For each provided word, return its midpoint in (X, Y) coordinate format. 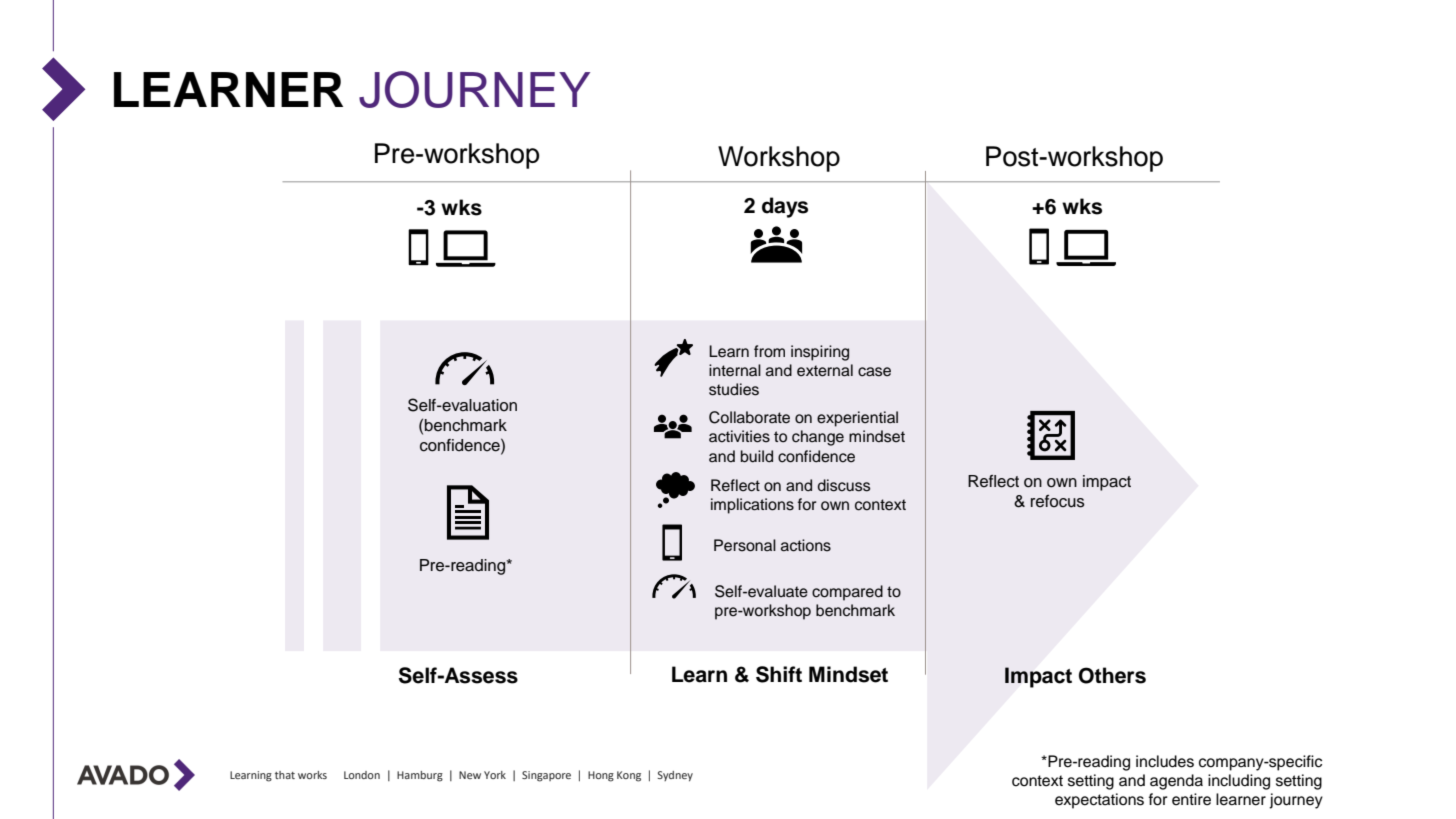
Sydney (675, 776)
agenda (1176, 782)
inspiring (820, 353)
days (785, 207)
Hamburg (420, 776)
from (769, 351)
